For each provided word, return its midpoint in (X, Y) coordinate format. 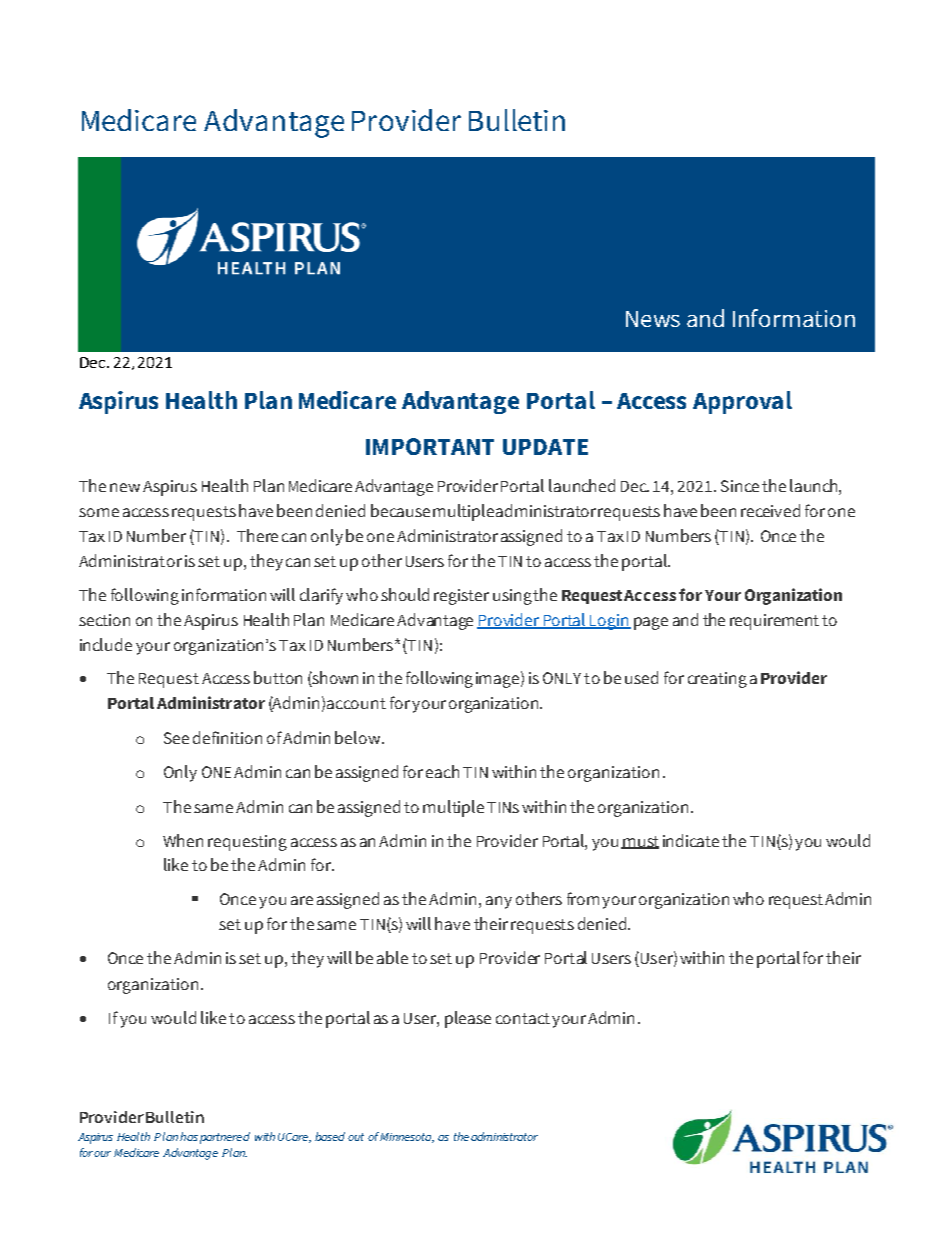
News (653, 319)
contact (523, 1018)
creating (717, 680)
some (99, 512)
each (442, 771)
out (356, 1137)
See (176, 738)
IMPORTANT (430, 446)
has (189, 1136)
